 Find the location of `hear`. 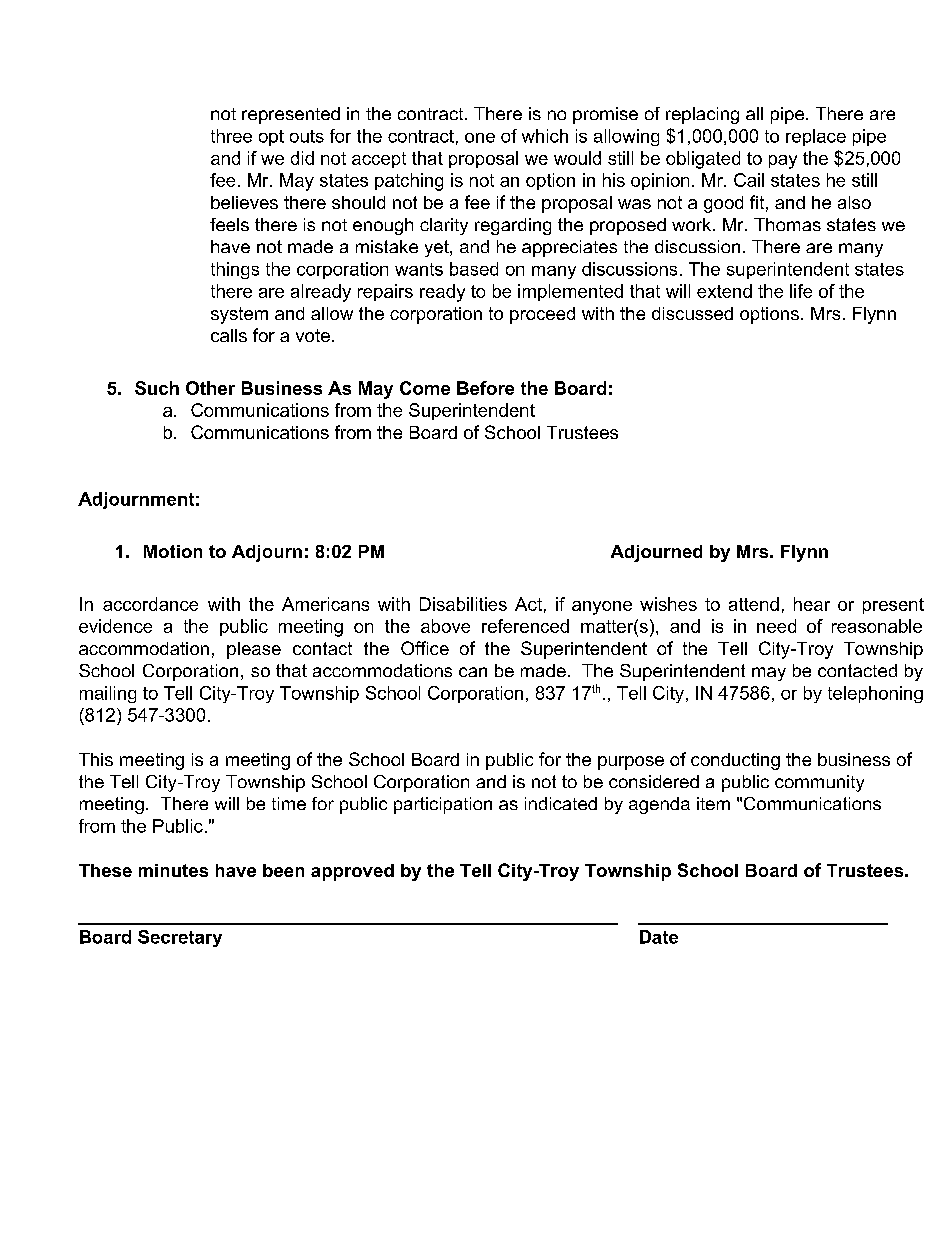

hear is located at coordinates (812, 604).
